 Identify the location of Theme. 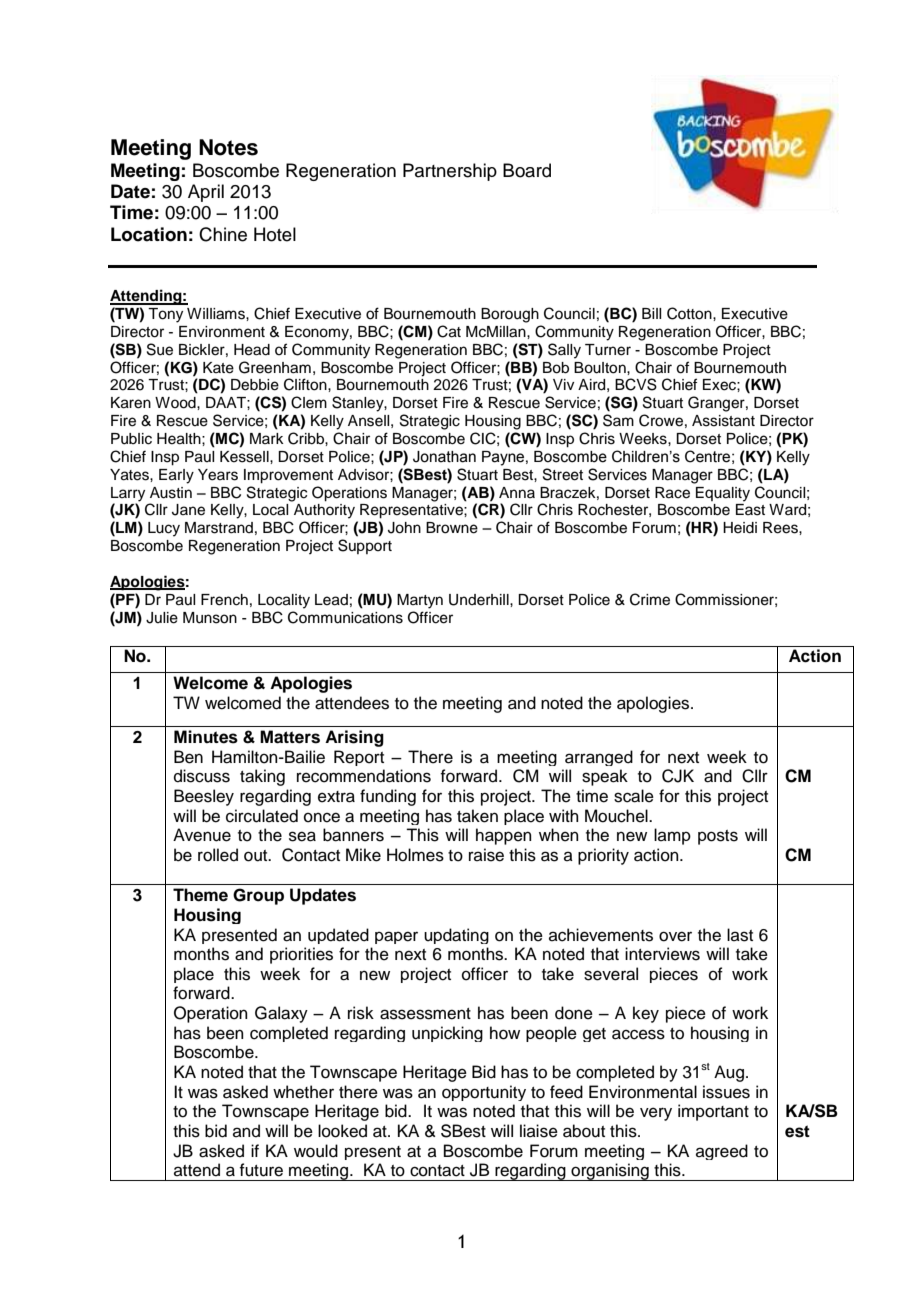
(200, 895).
